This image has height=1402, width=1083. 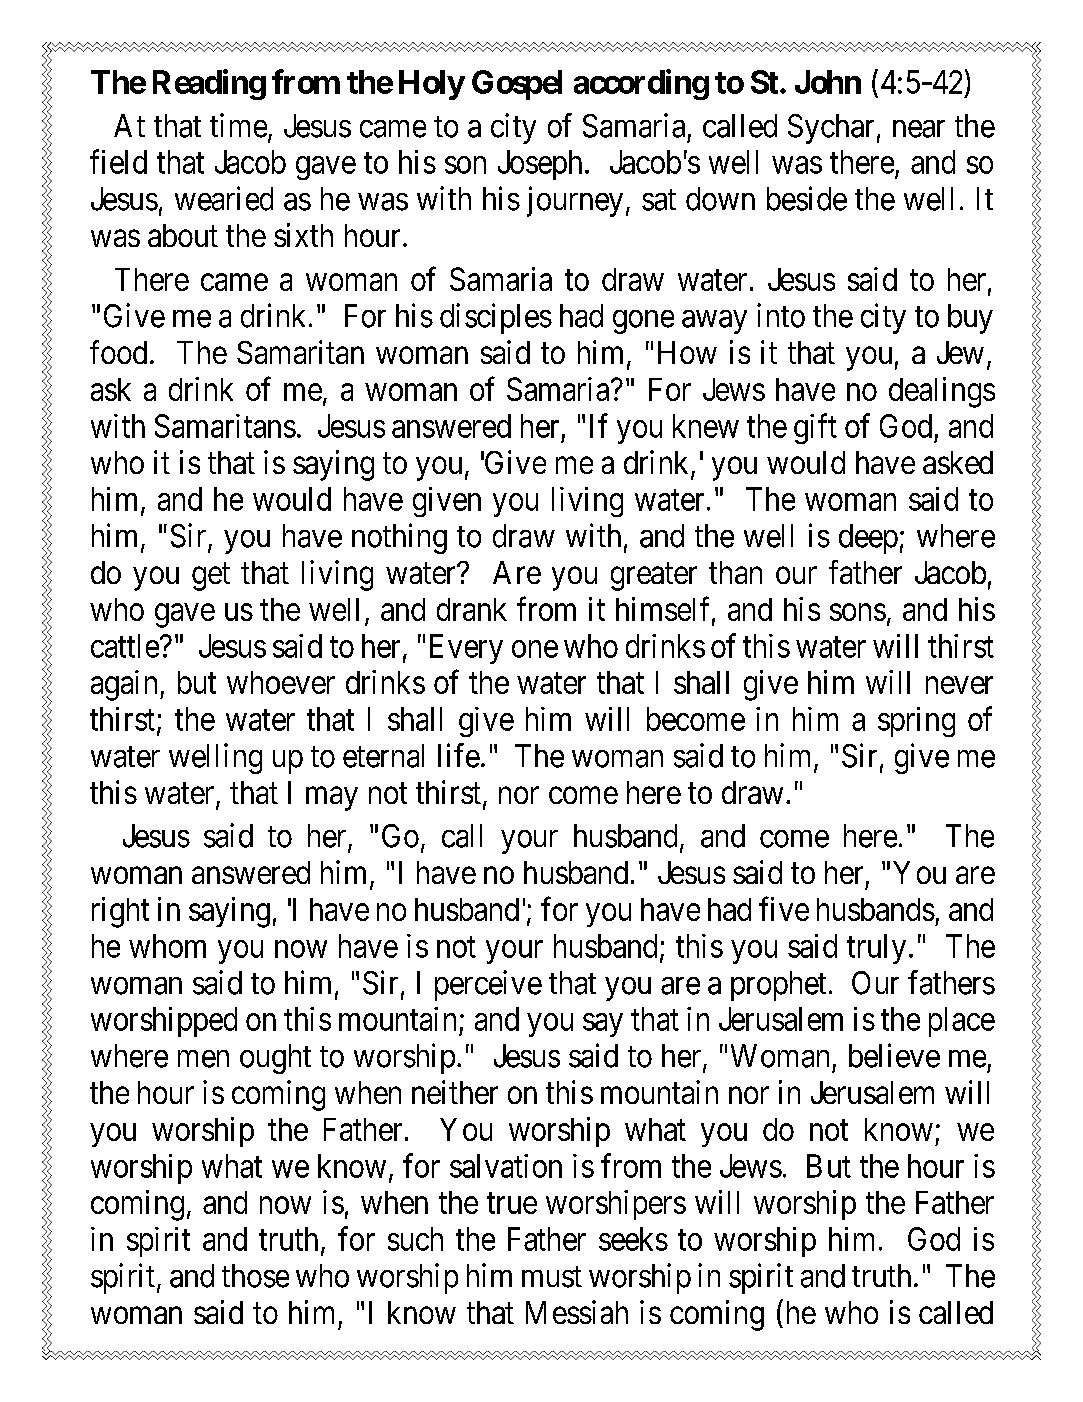 I want to click on food, so click(x=118, y=352).
